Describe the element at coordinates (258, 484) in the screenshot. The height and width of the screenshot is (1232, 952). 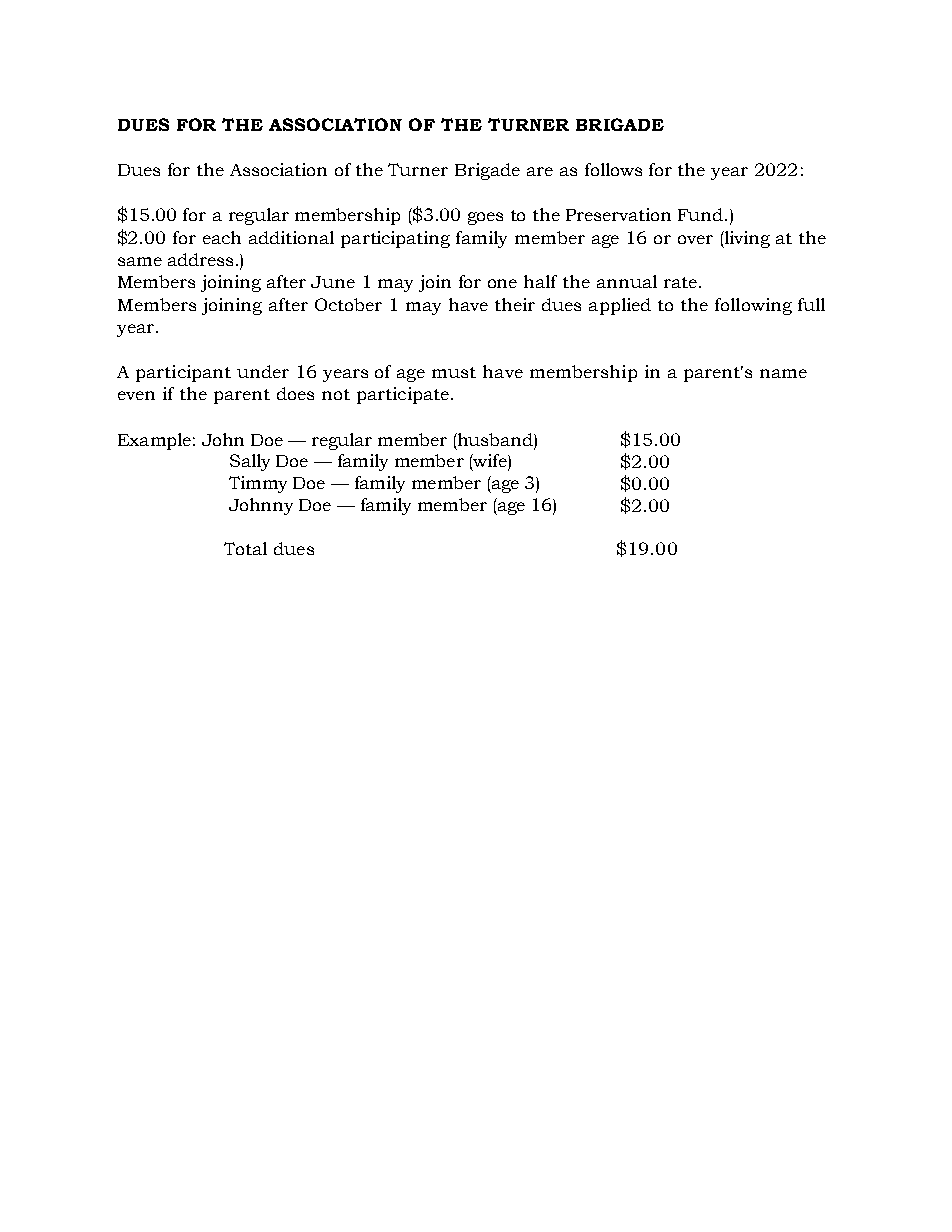
I see `Timmy` at that location.
